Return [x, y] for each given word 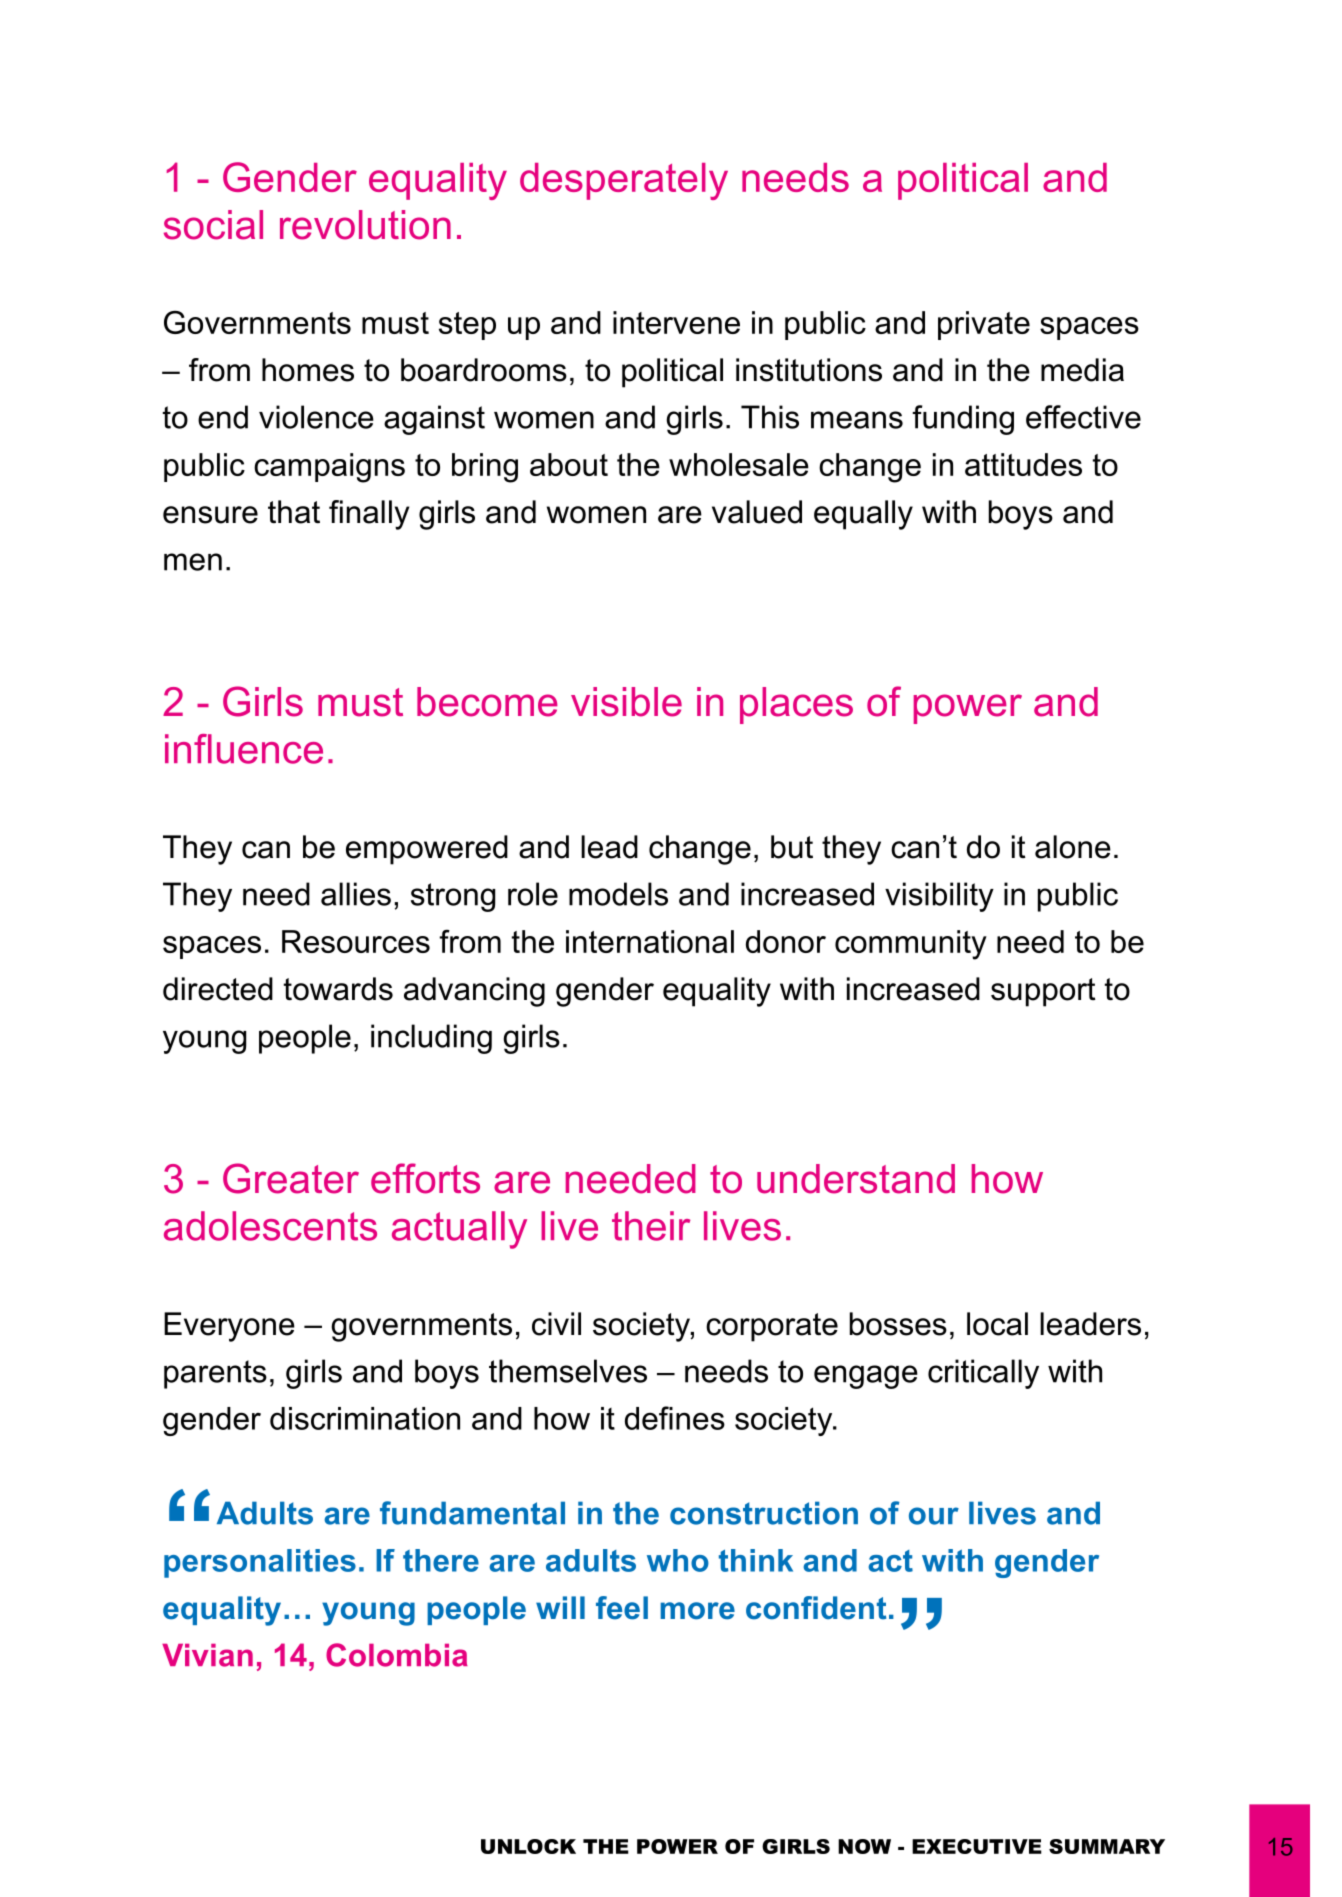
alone [1073, 847]
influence [244, 749]
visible [626, 702]
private [984, 325]
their [651, 1226]
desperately [624, 181]
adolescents [270, 1226]
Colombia [397, 1655]
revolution [365, 225]
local [997, 1324]
